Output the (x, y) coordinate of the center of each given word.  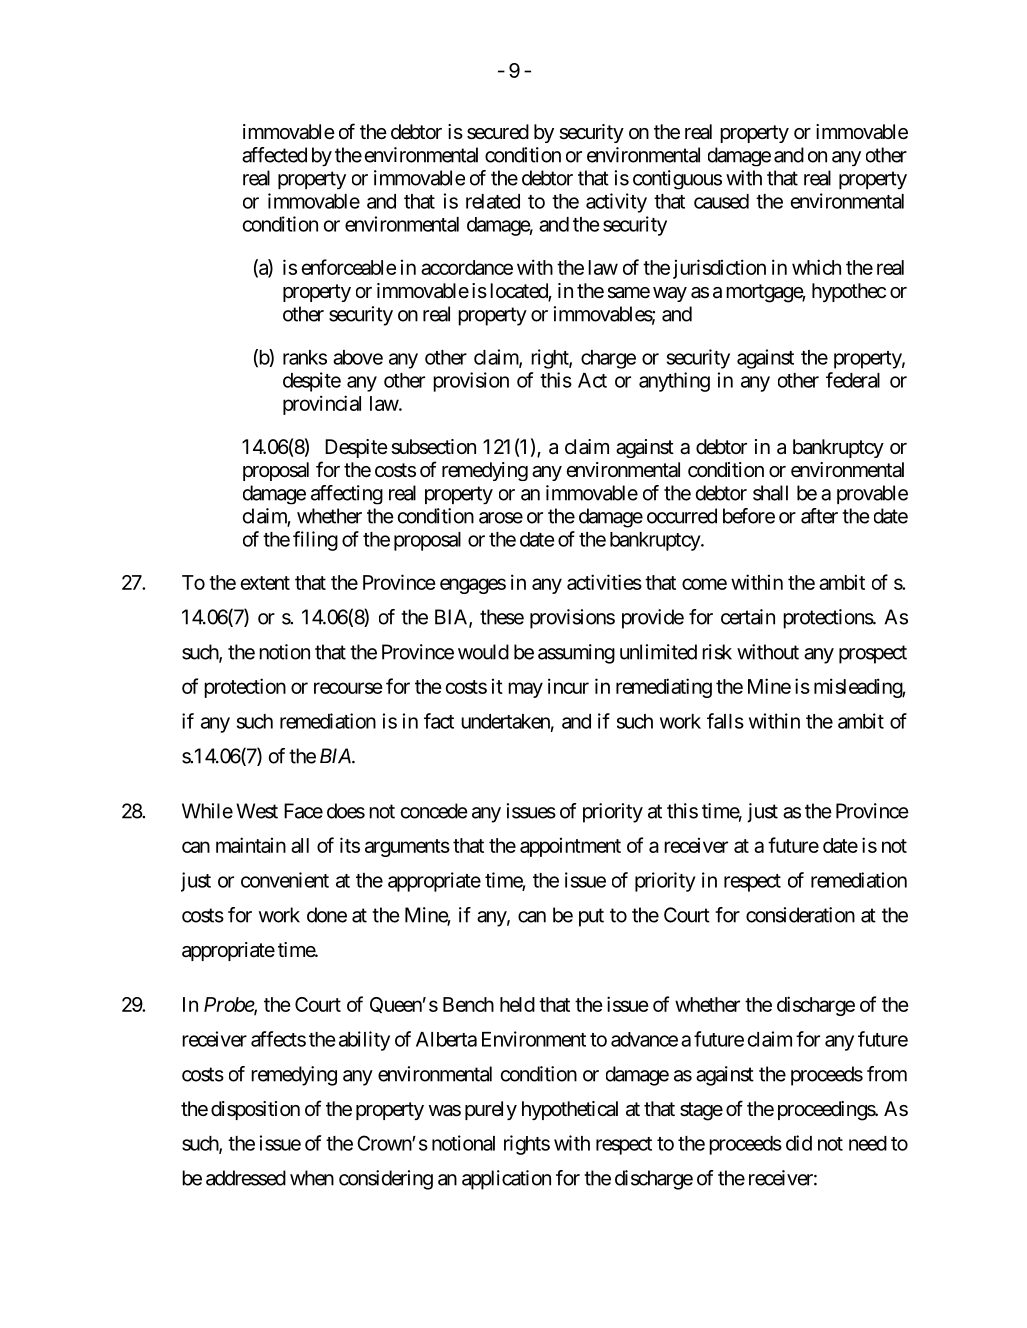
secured (498, 132)
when (312, 1178)
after (819, 516)
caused (721, 201)
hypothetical (570, 1110)
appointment (570, 847)
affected (274, 155)
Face (303, 811)
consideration (800, 915)
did (799, 1143)
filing (315, 541)
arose (501, 518)
